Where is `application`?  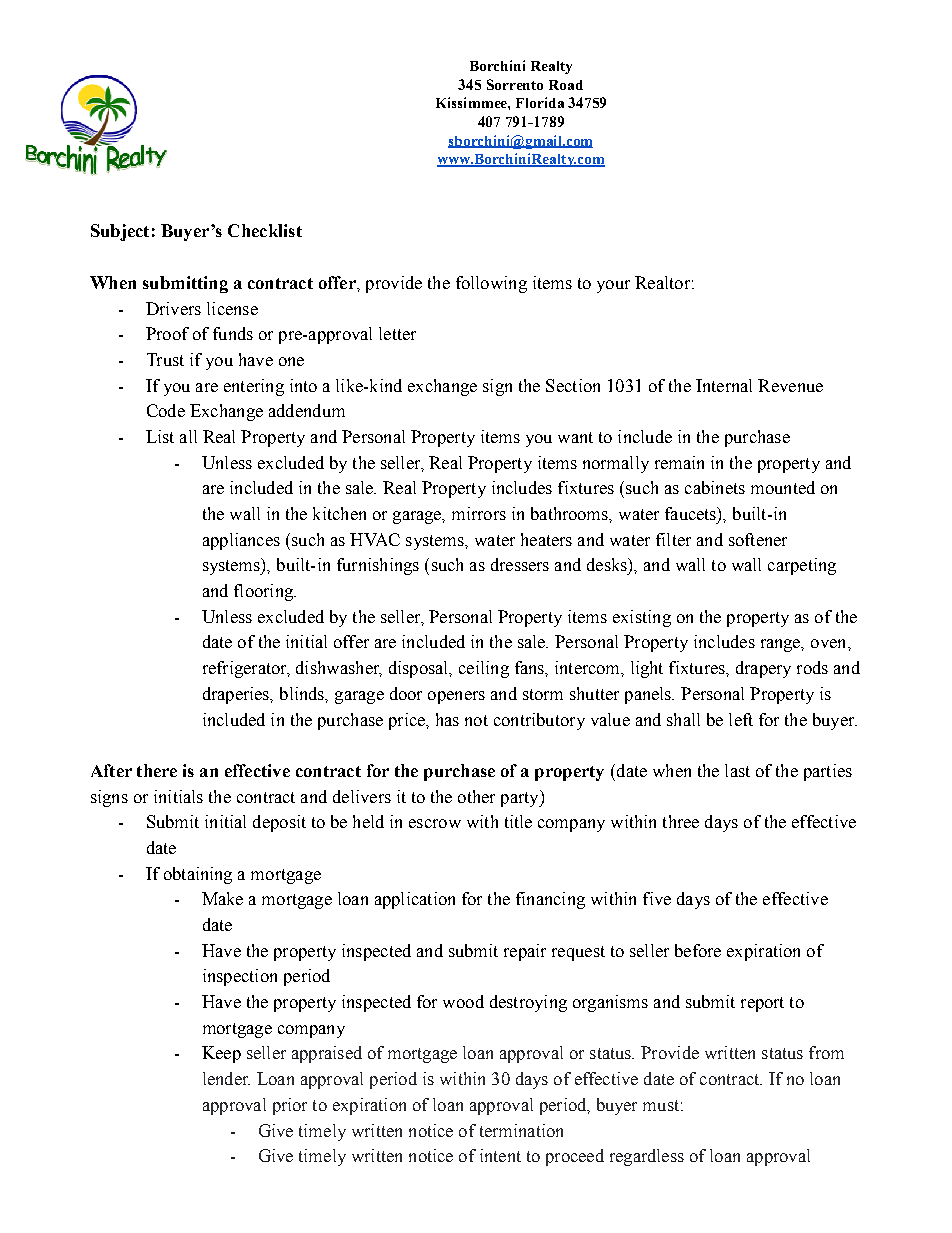
application is located at coordinates (415, 900).
